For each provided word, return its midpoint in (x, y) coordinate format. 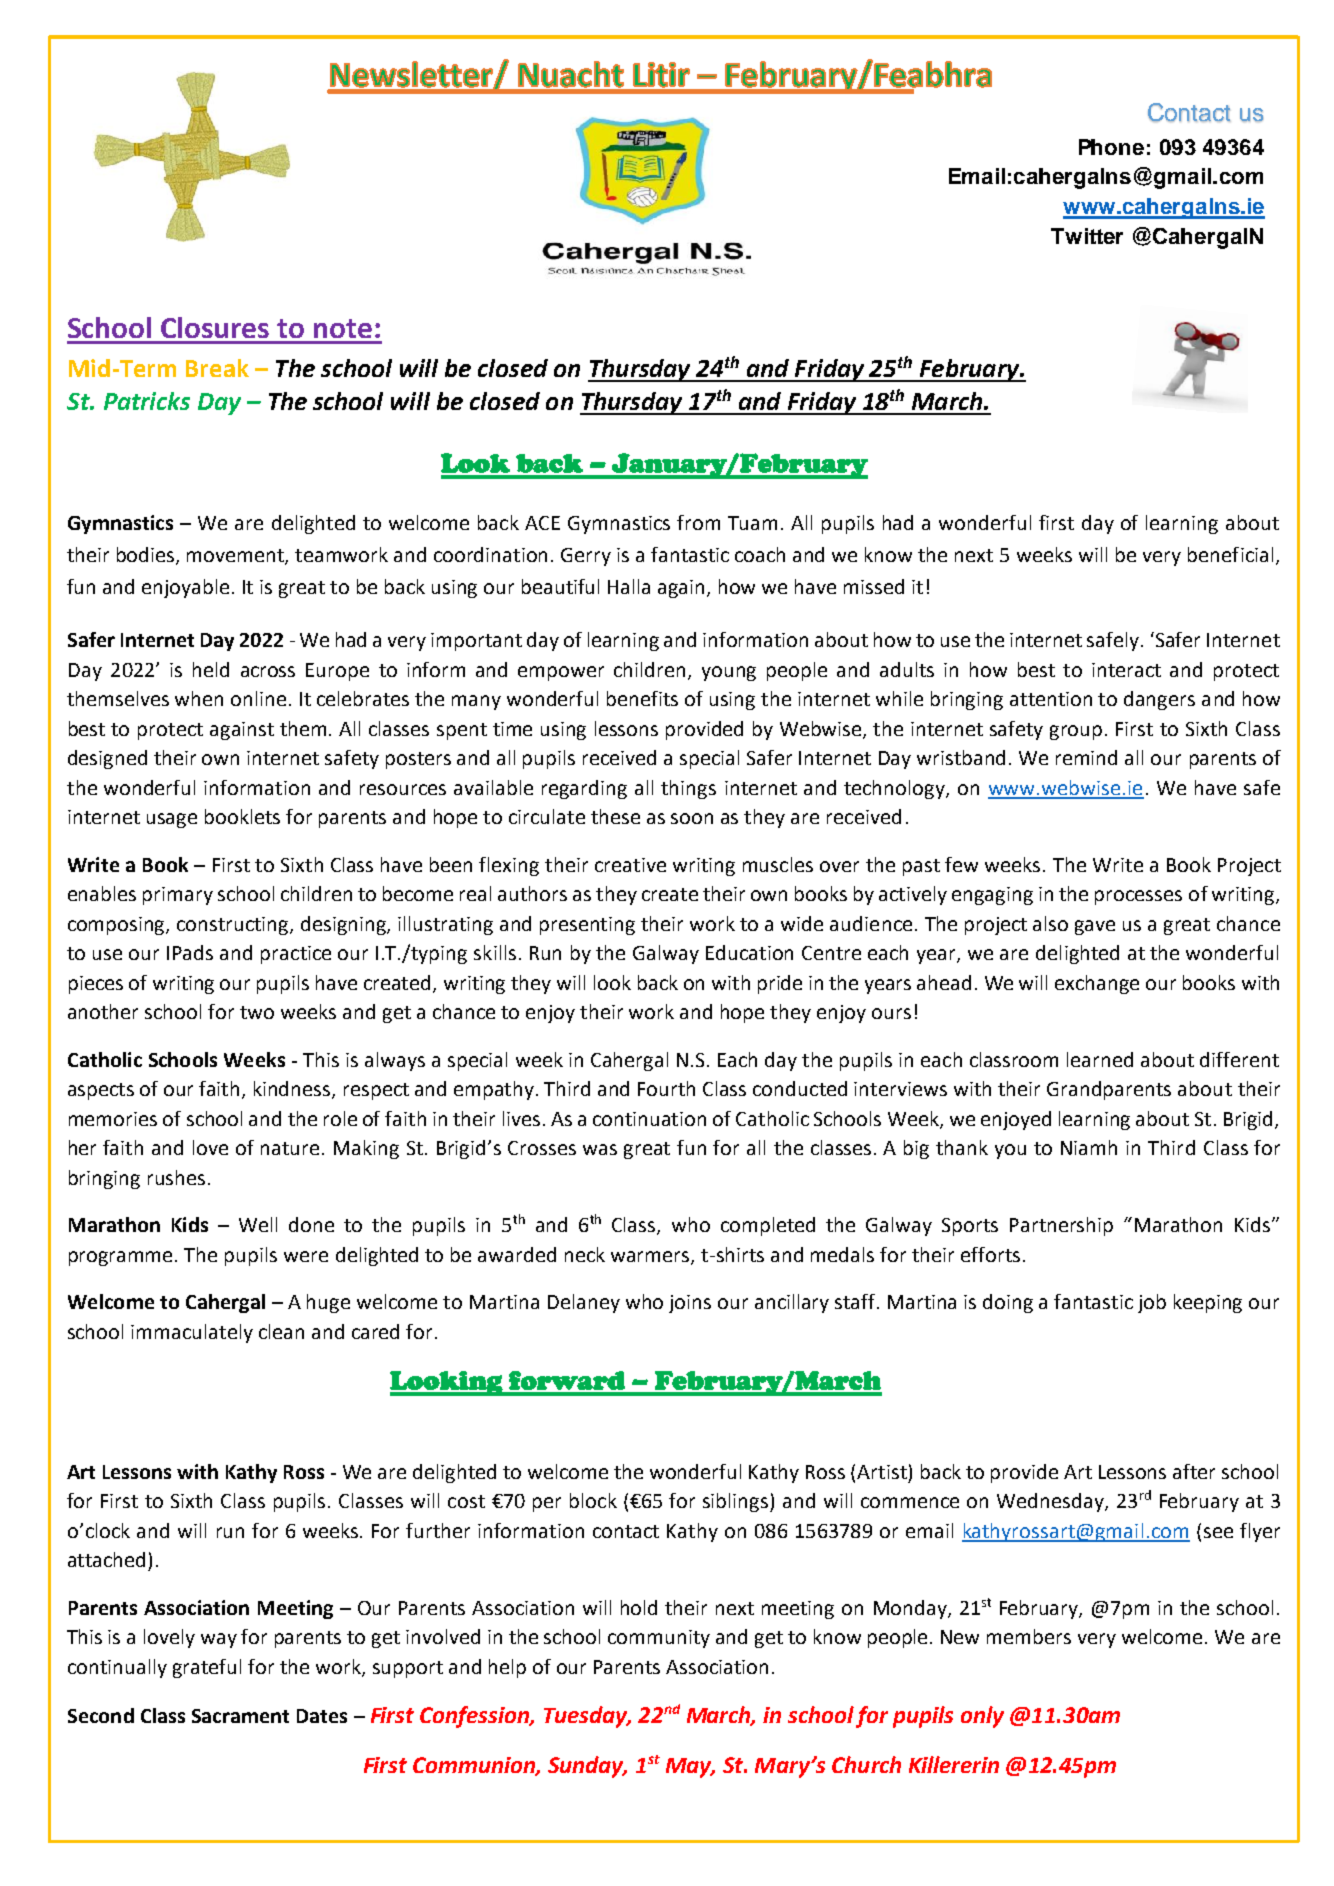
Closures (215, 327)
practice (296, 955)
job (1152, 1303)
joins (690, 1304)
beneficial (1230, 554)
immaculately (192, 1333)
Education (749, 952)
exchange (1097, 984)
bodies (147, 556)
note (343, 328)
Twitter (1087, 236)
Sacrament (240, 1716)
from (698, 522)
